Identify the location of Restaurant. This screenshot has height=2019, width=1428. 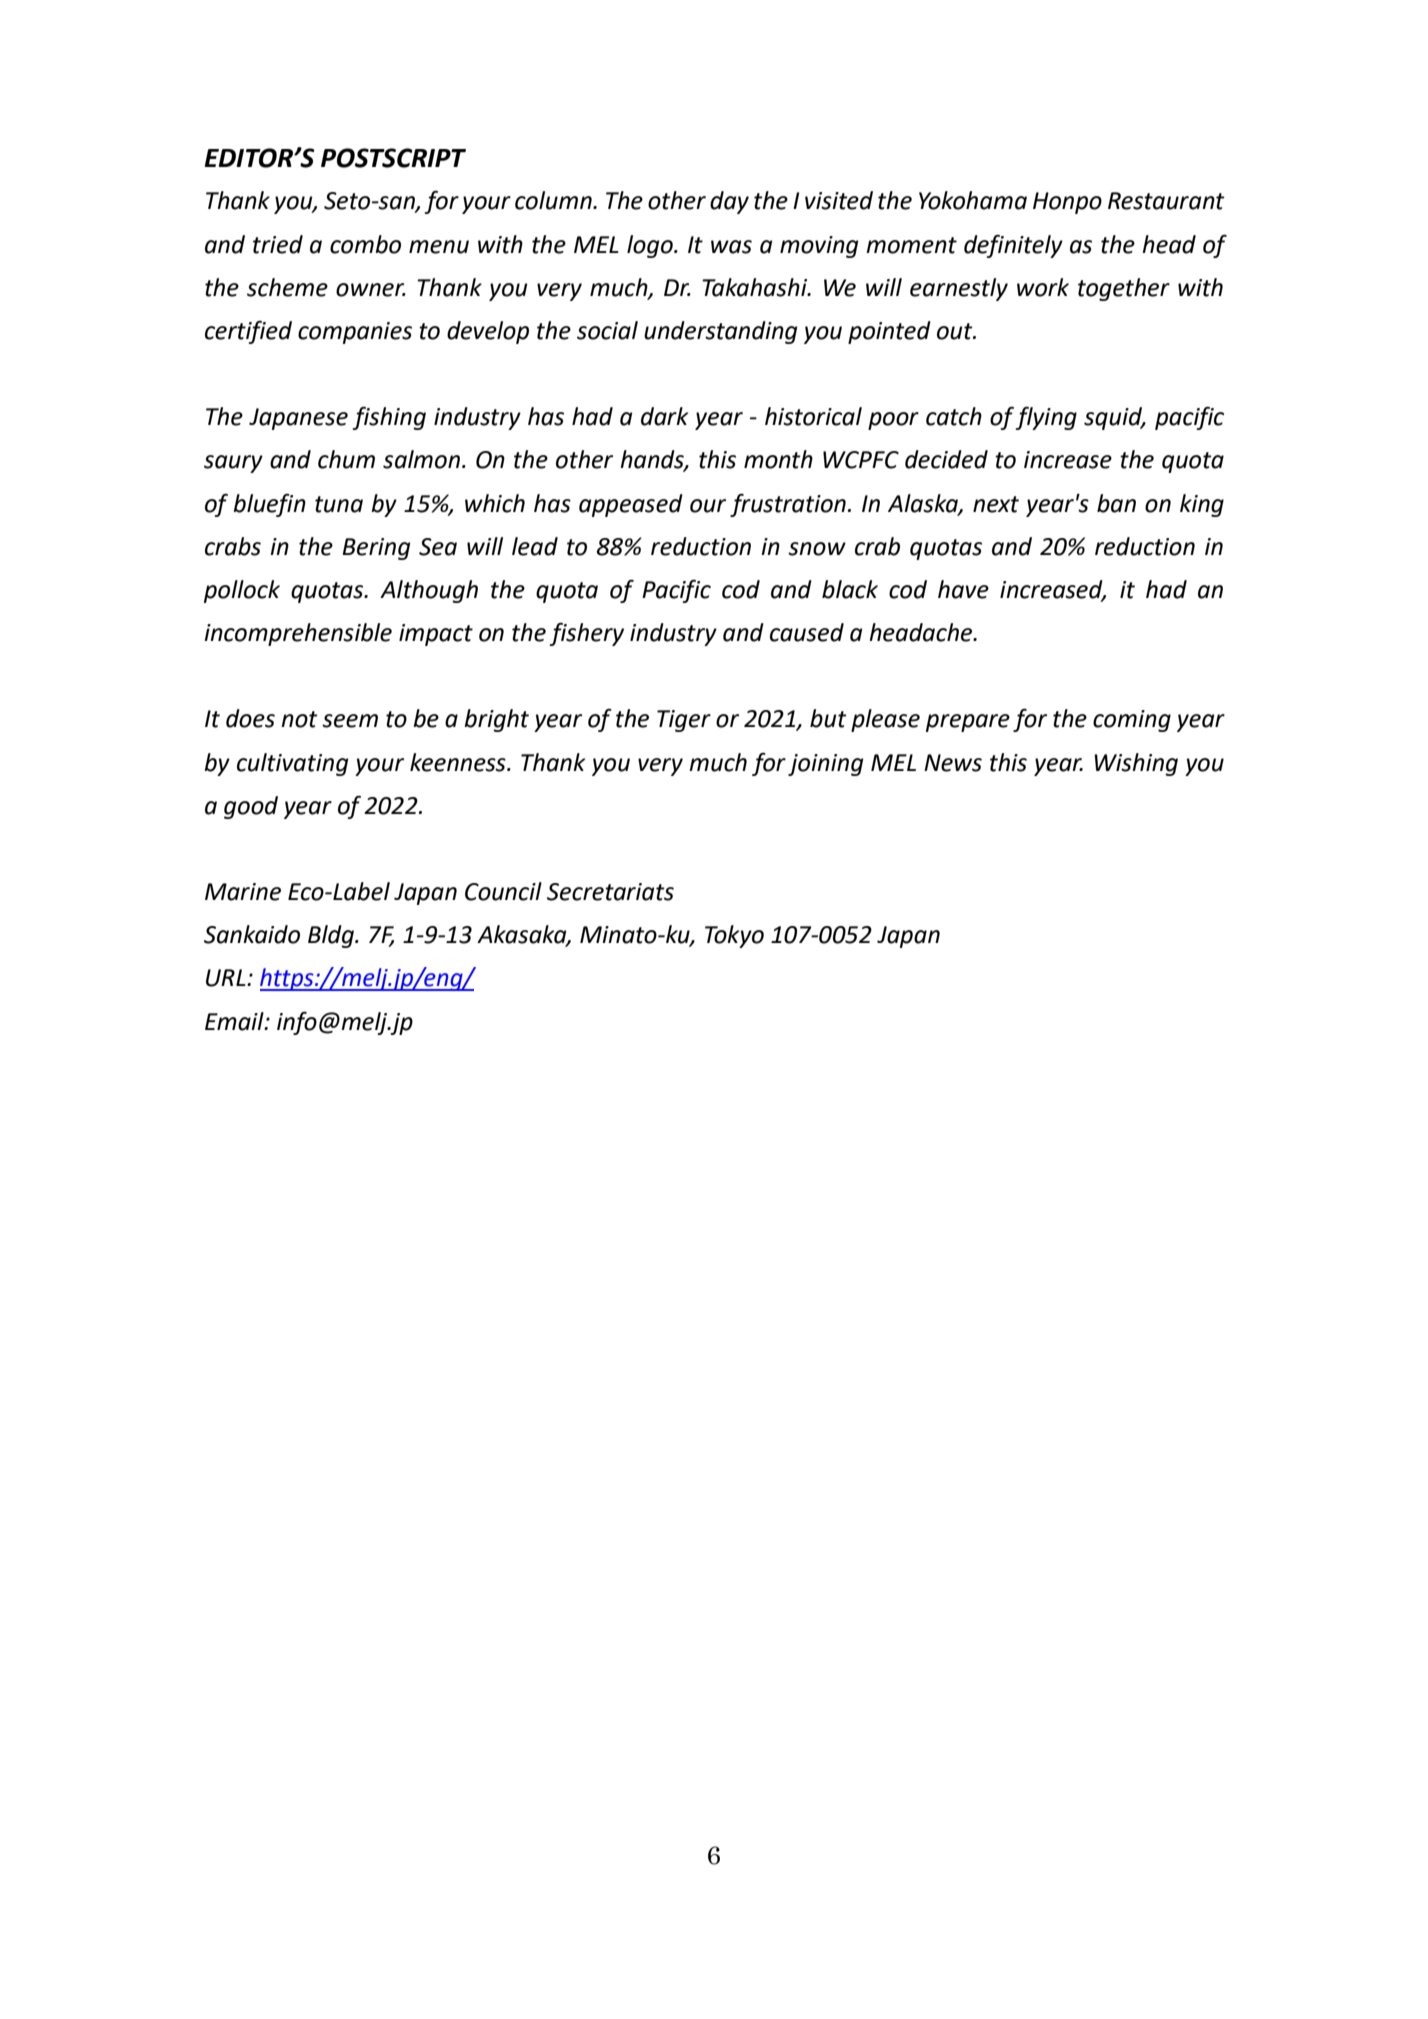
(1166, 201).
